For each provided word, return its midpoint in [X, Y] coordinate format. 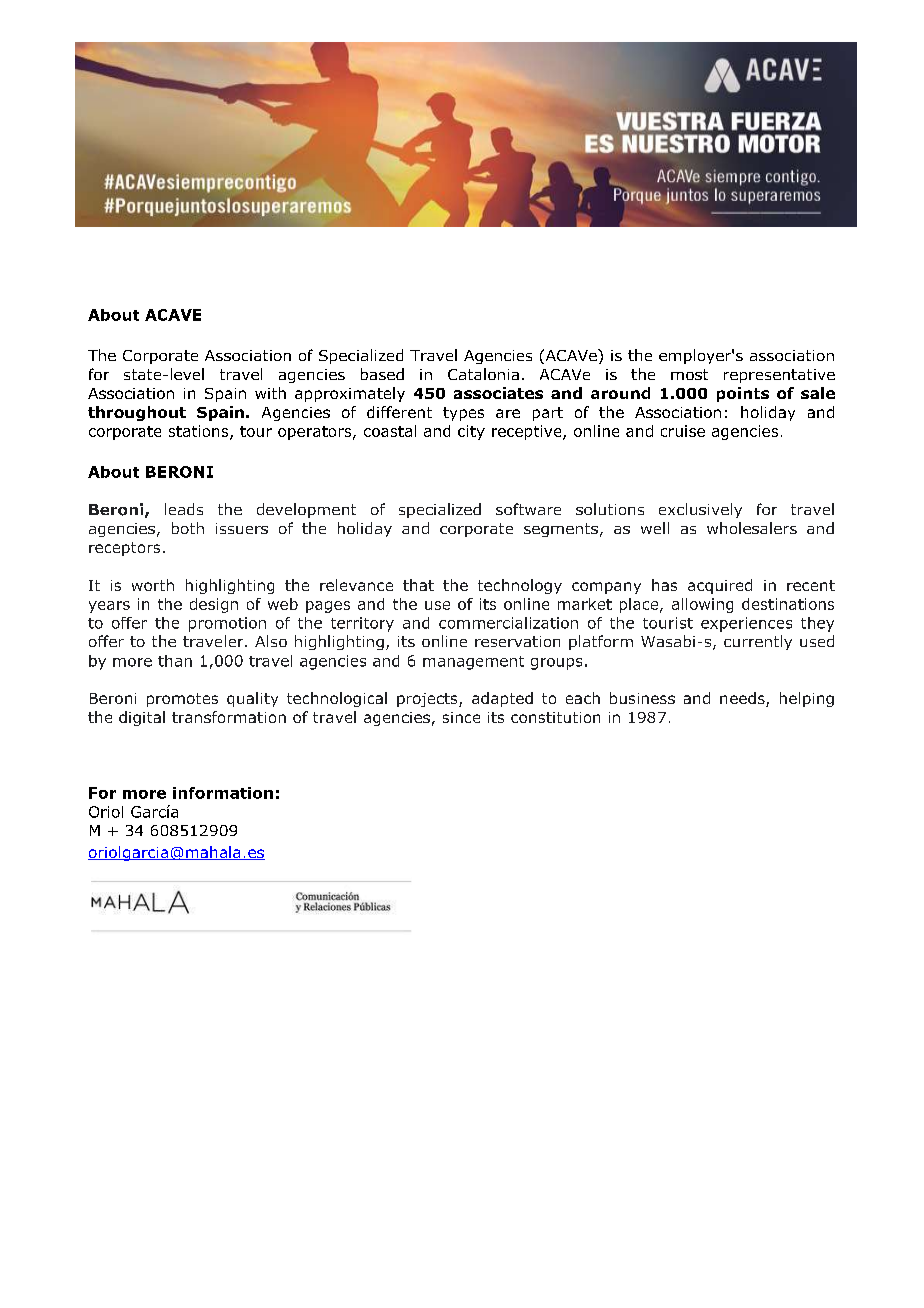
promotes [182, 700]
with [270, 393]
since [461, 717]
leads [184, 509]
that [418, 585]
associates [498, 393]
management [473, 663]
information [223, 793]
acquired [720, 586]
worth [153, 585]
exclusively [700, 510]
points [743, 394]
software [528, 509]
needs [743, 699]
